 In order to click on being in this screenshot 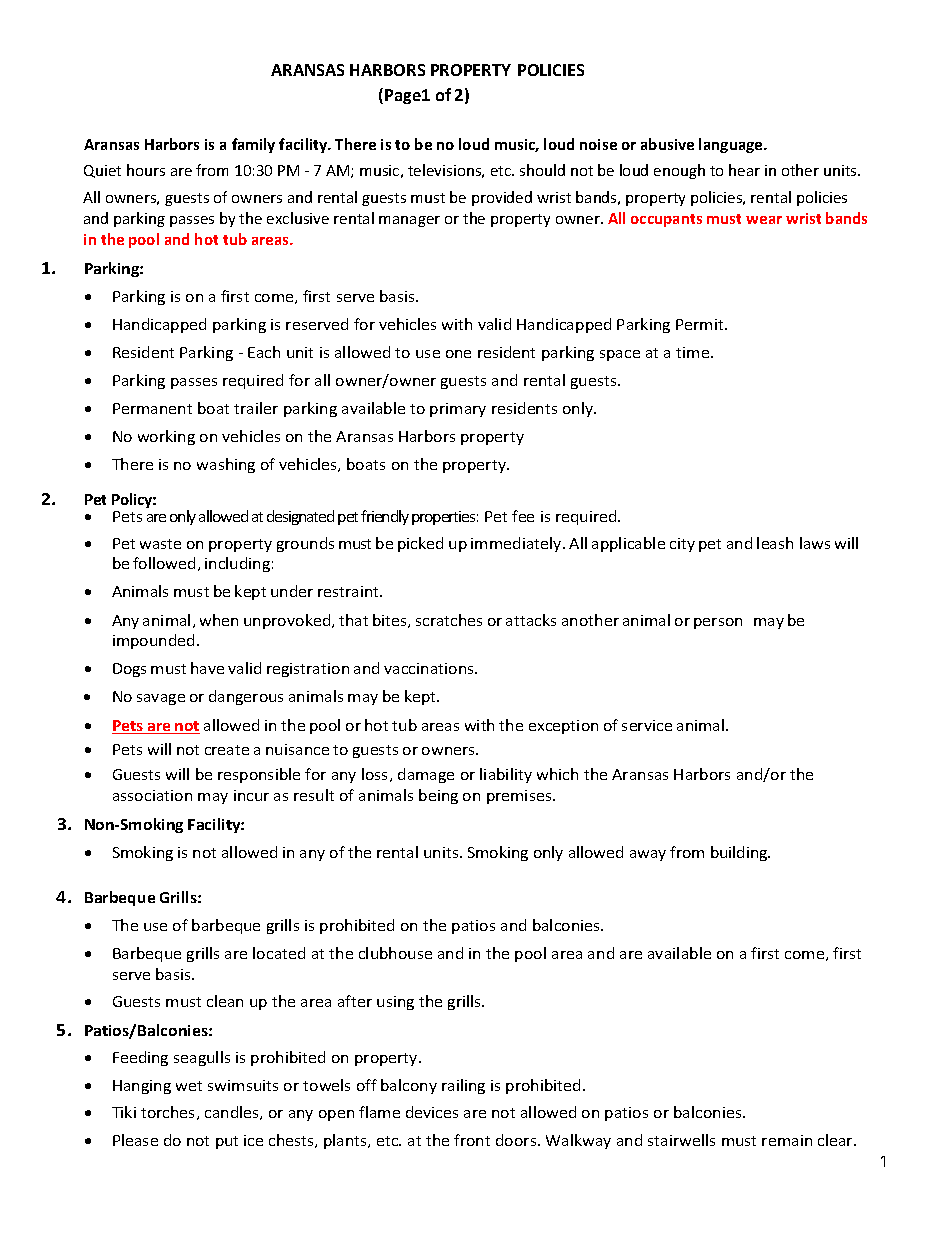, I will do `click(438, 796)`.
